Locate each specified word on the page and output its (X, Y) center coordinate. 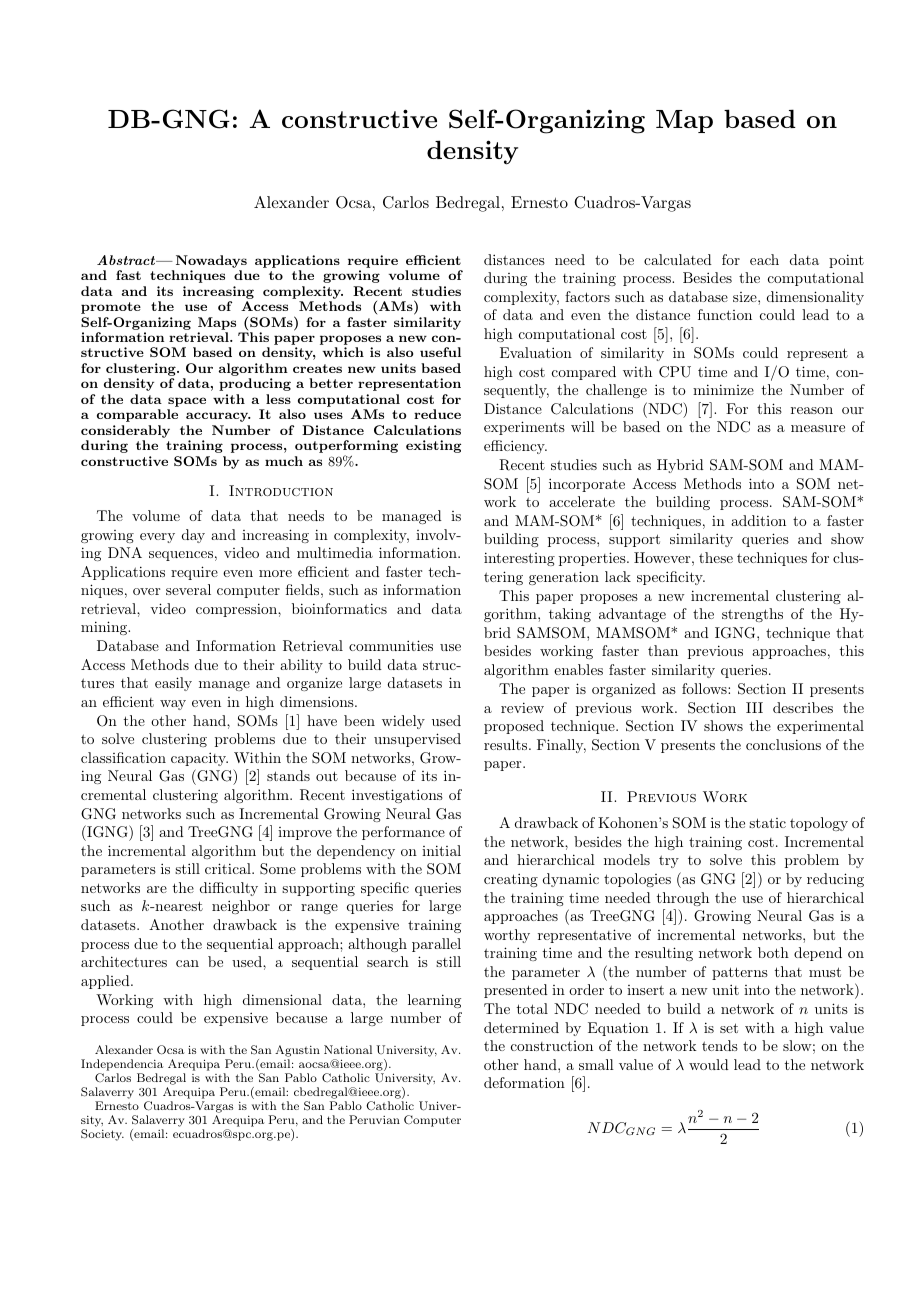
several (188, 589)
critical (229, 868)
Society (102, 1135)
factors (587, 296)
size (746, 297)
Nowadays (211, 261)
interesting (519, 559)
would (709, 1064)
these (716, 557)
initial (441, 850)
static (767, 823)
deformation (524, 1082)
